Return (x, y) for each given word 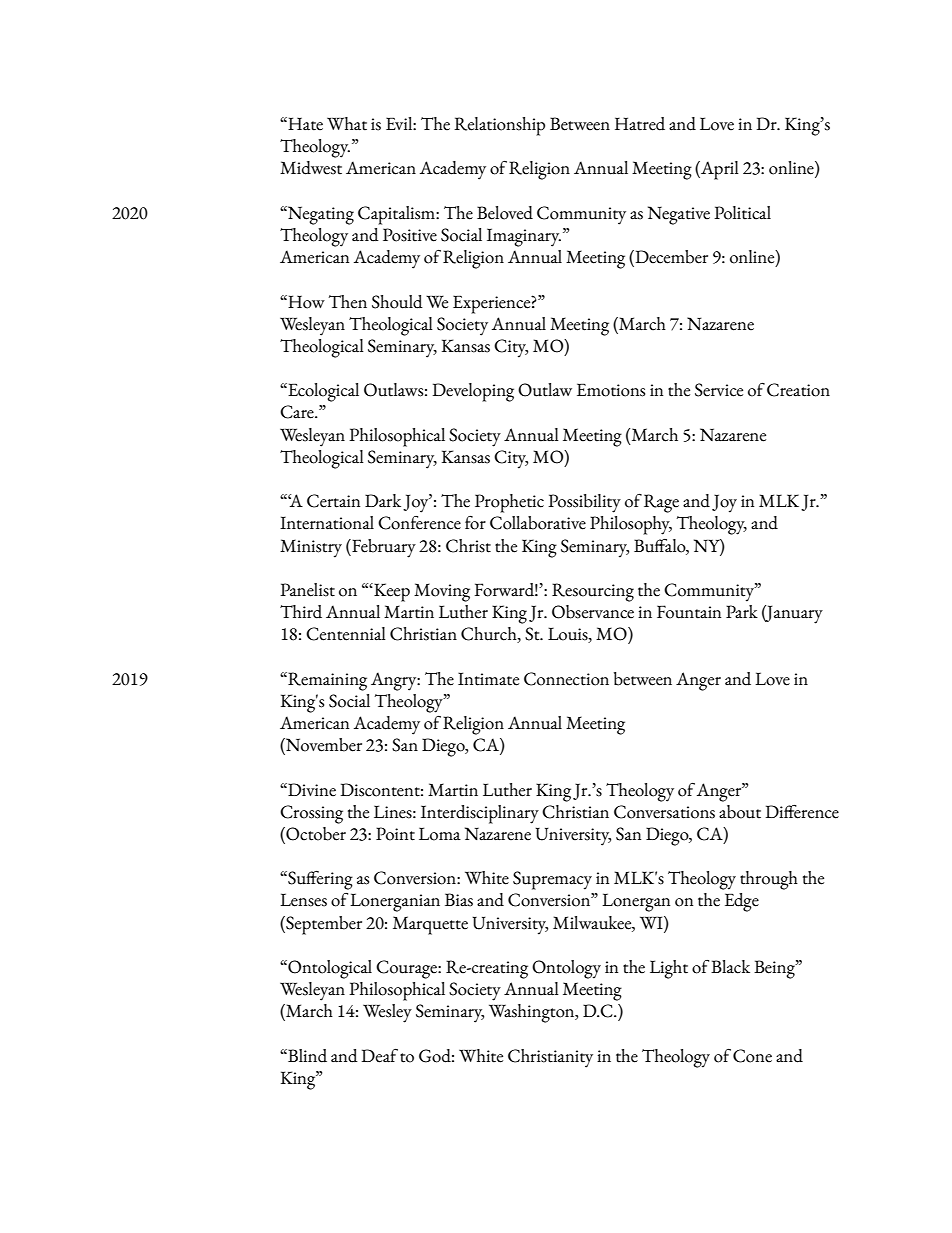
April (719, 170)
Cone (752, 1056)
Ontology (566, 969)
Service (719, 390)
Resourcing (593, 592)
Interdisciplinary (480, 814)
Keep (391, 592)
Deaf (379, 1056)
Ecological (322, 392)
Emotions (611, 390)
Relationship (499, 126)
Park (742, 612)
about (740, 812)
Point (395, 834)
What (347, 124)
